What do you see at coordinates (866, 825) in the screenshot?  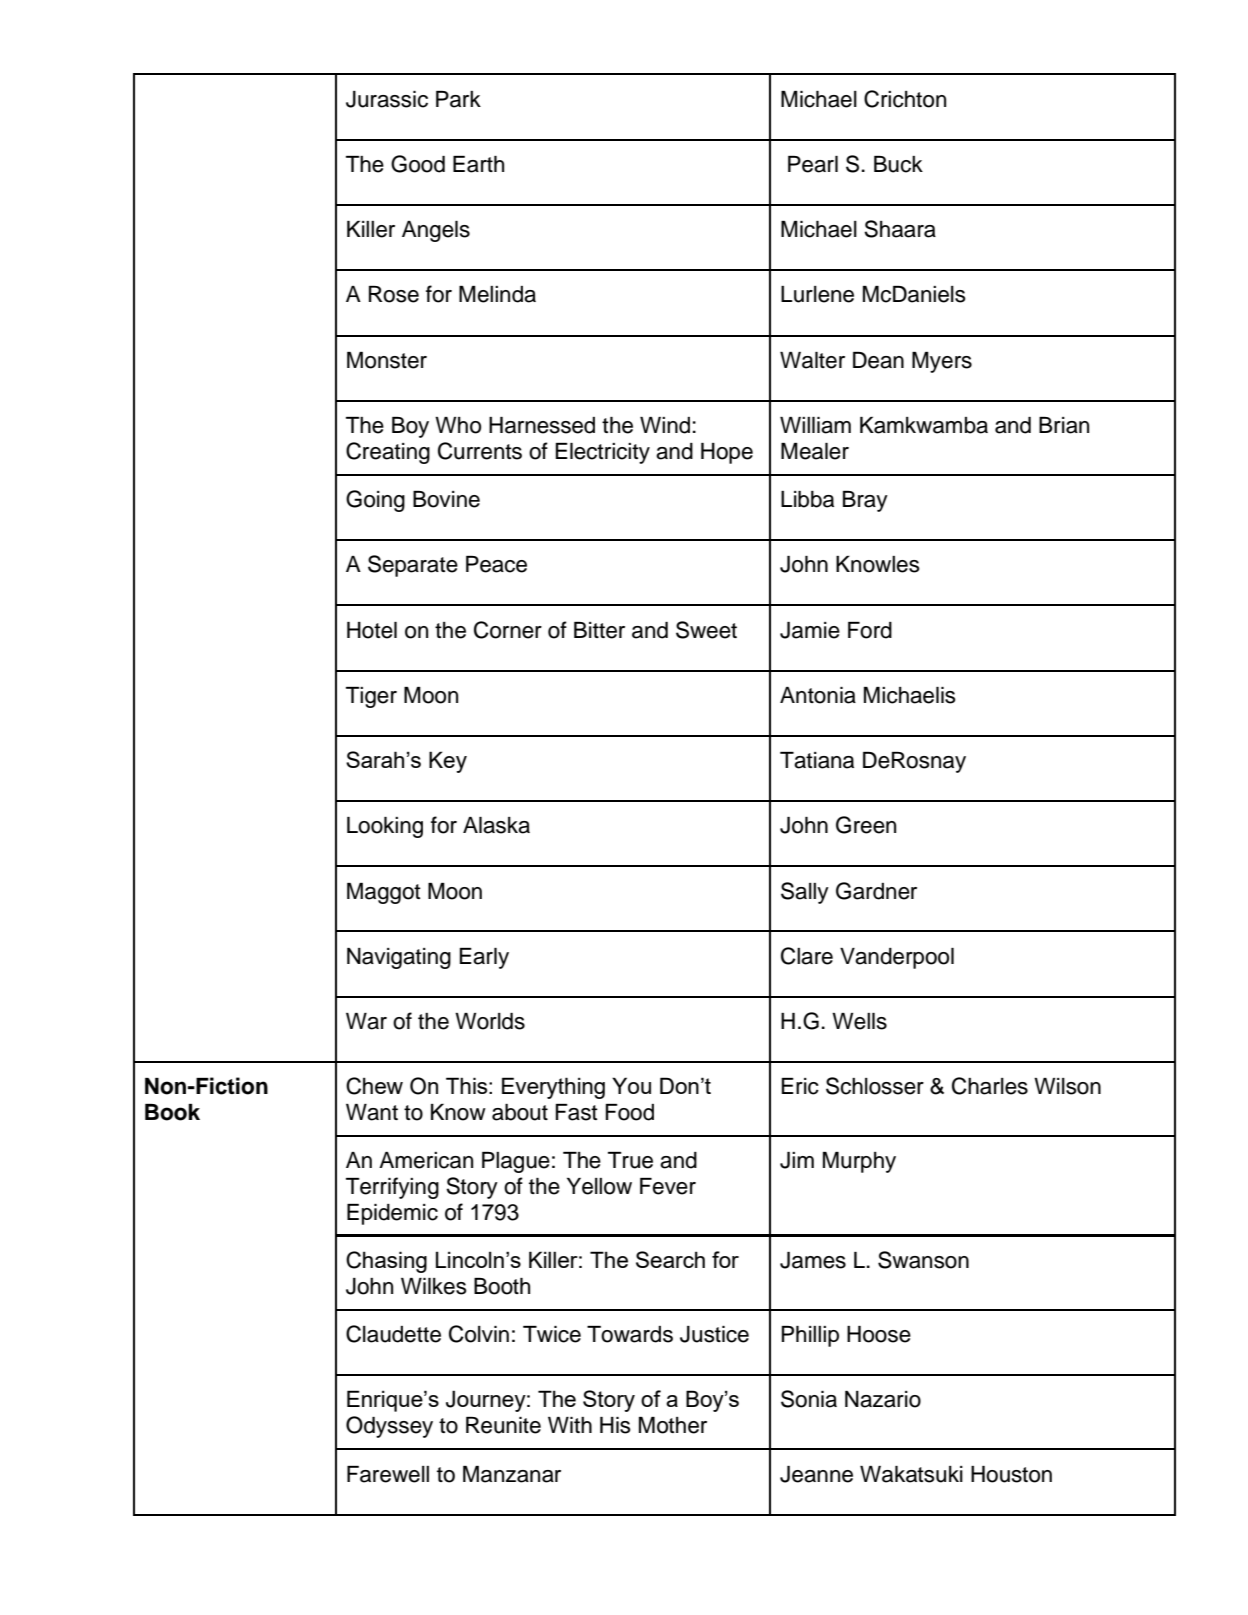 I see `Green` at bounding box center [866, 825].
